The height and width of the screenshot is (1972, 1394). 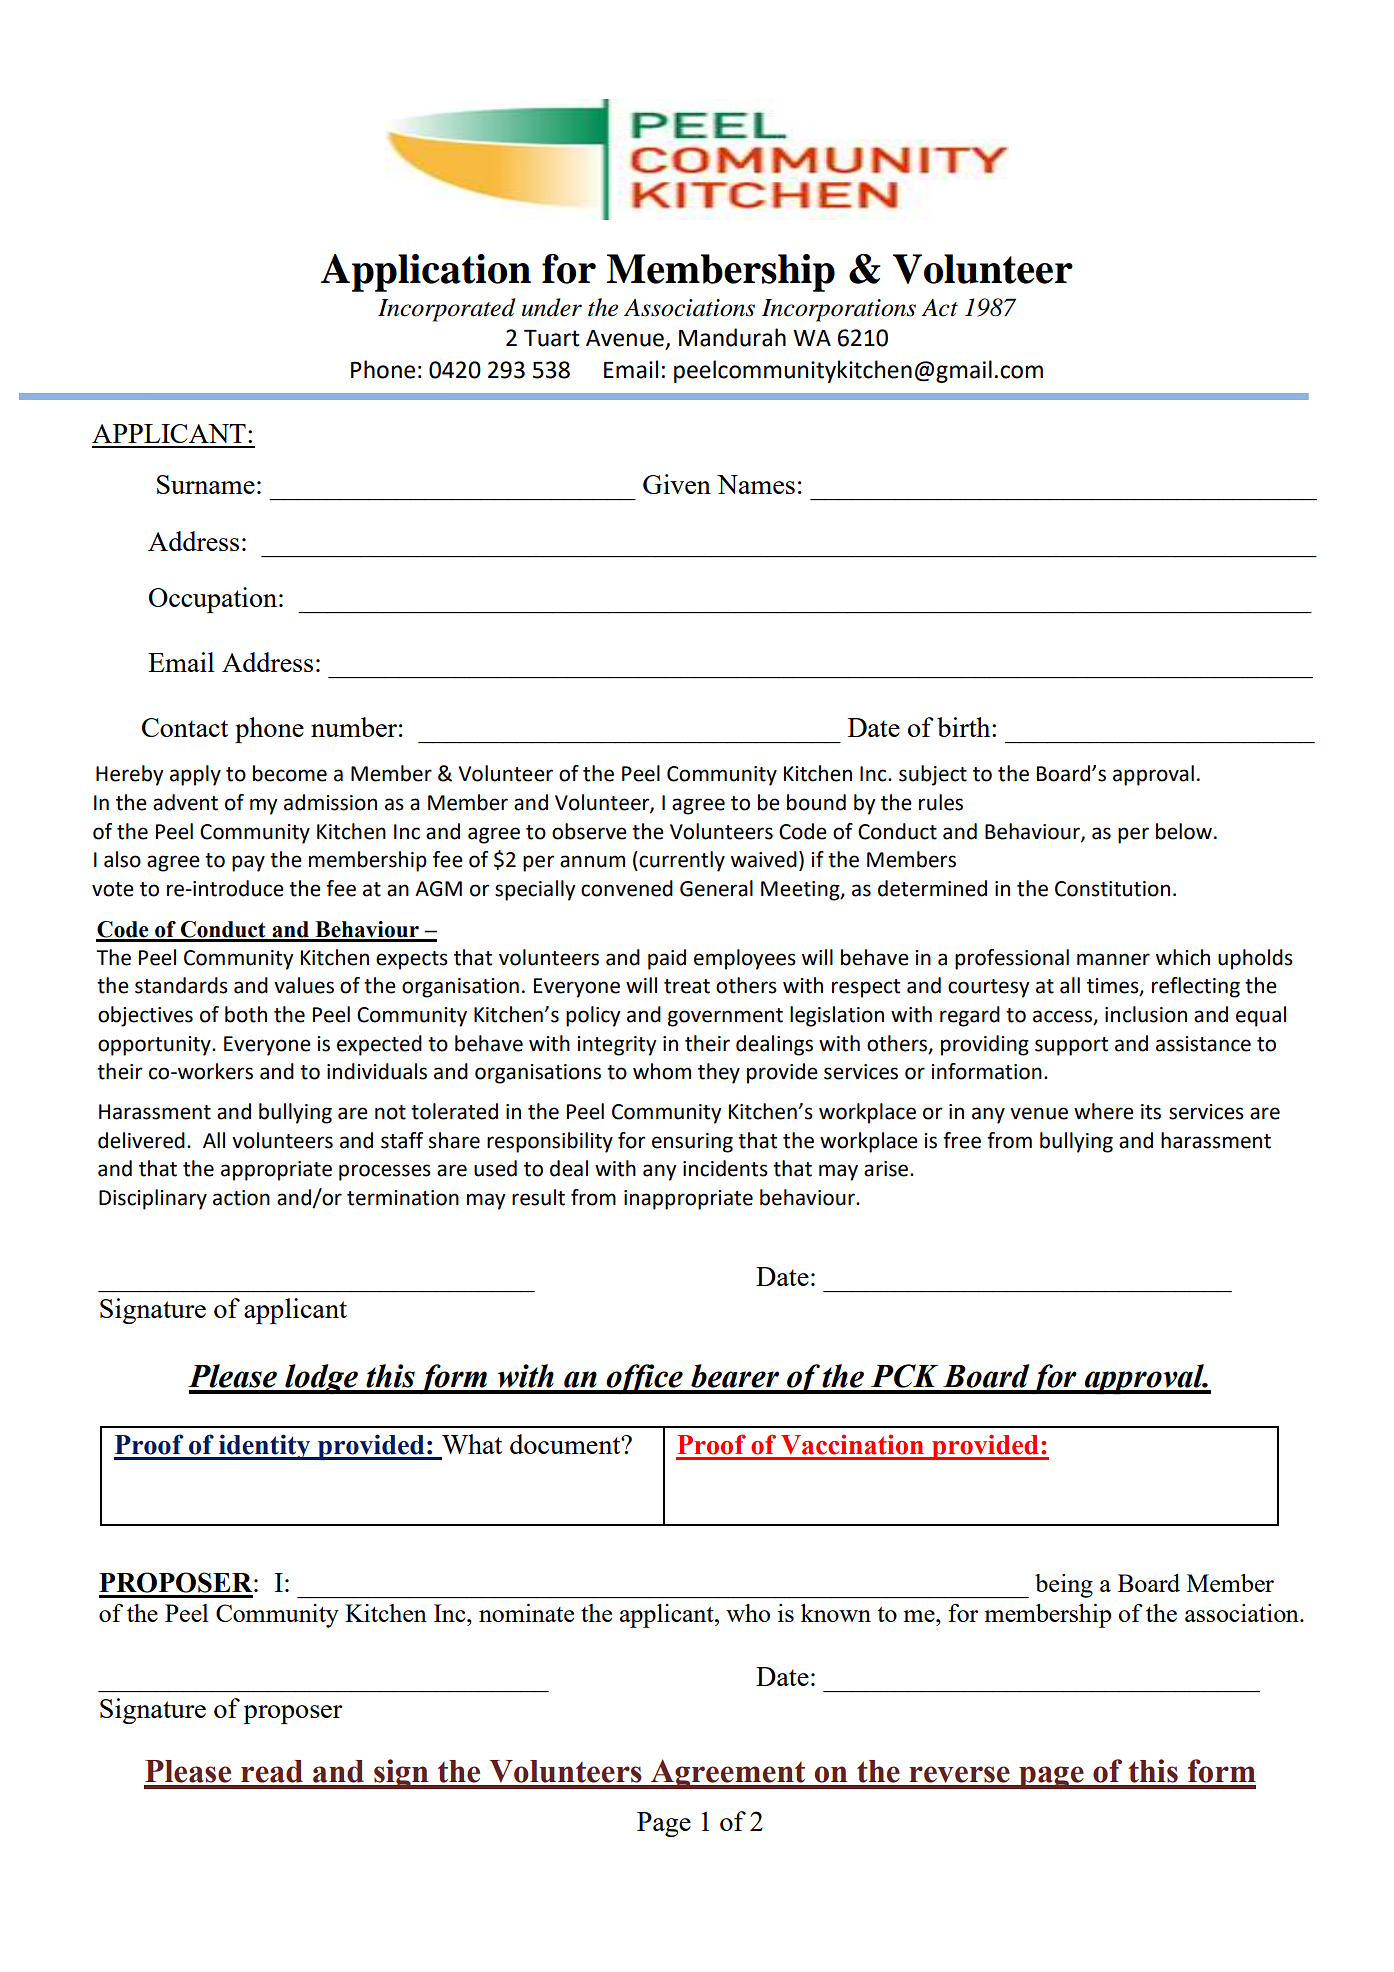 What do you see at coordinates (1064, 1586) in the screenshot?
I see `being` at bounding box center [1064, 1586].
